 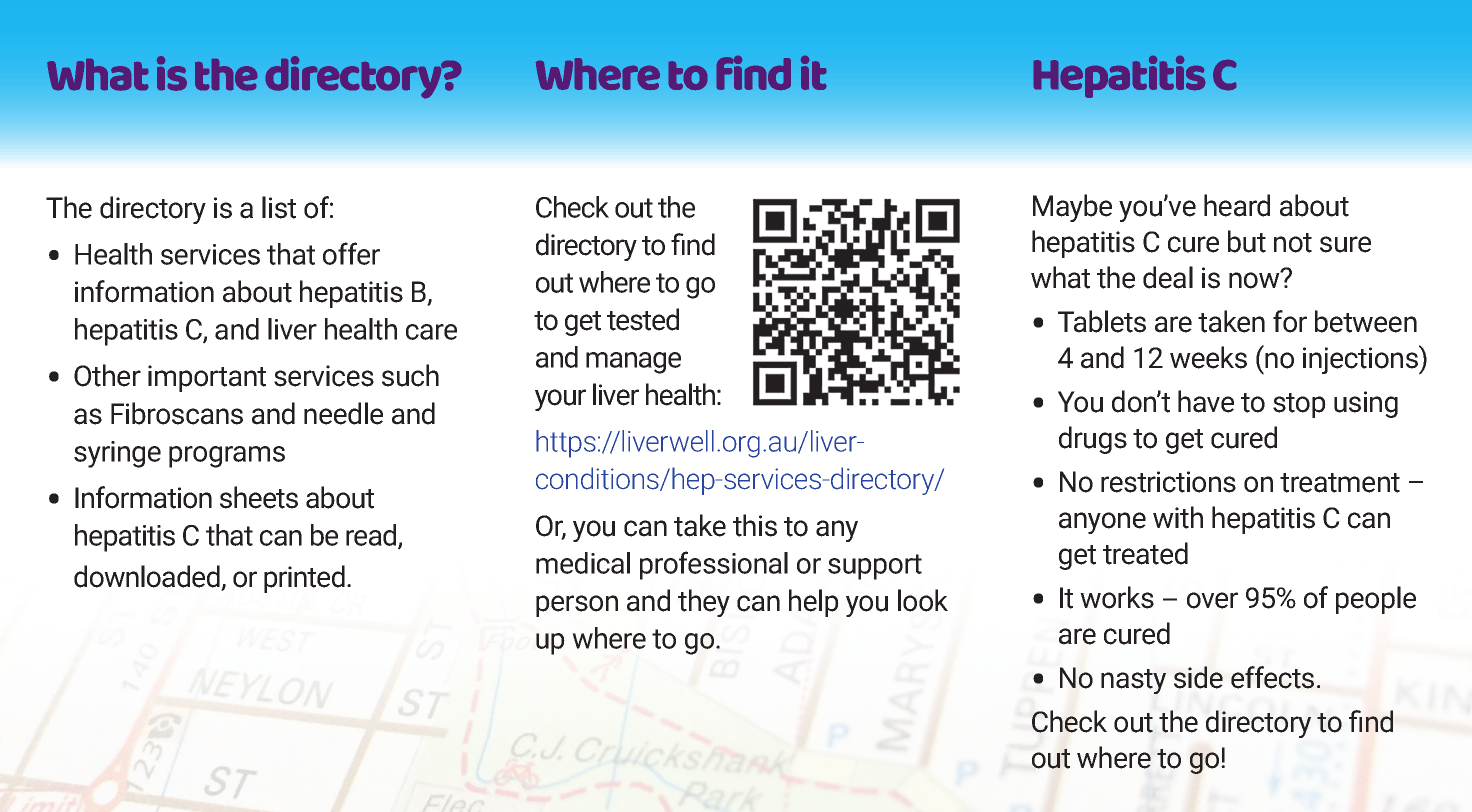 What do you see at coordinates (577, 606) in the document?
I see `person` at bounding box center [577, 606].
